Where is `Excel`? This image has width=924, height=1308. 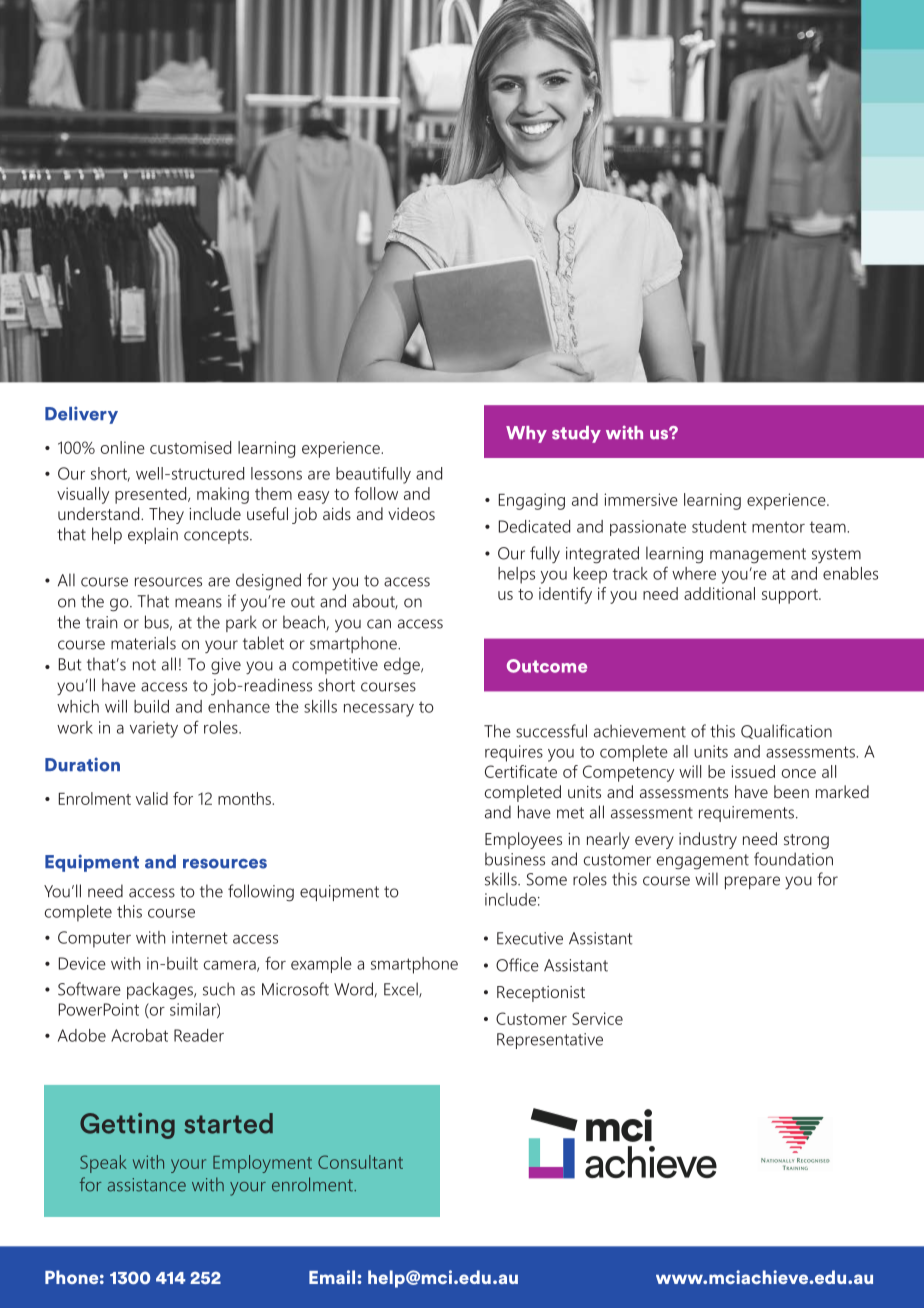
Excel is located at coordinates (402, 990).
